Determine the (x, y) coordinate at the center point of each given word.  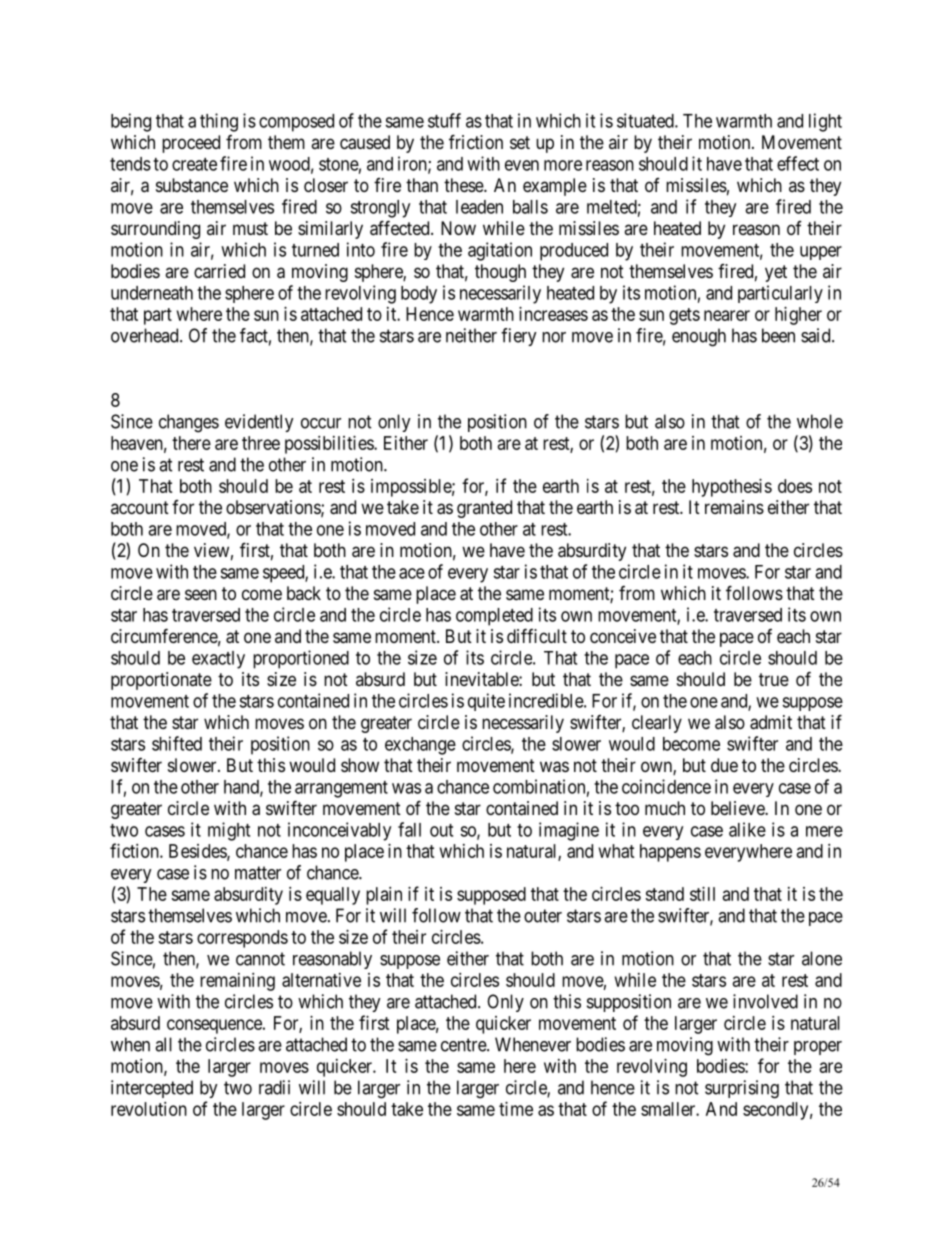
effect (798, 163)
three (261, 443)
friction (476, 141)
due (724, 765)
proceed (191, 144)
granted (484, 509)
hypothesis (732, 488)
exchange (420, 746)
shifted (177, 743)
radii (274, 1087)
